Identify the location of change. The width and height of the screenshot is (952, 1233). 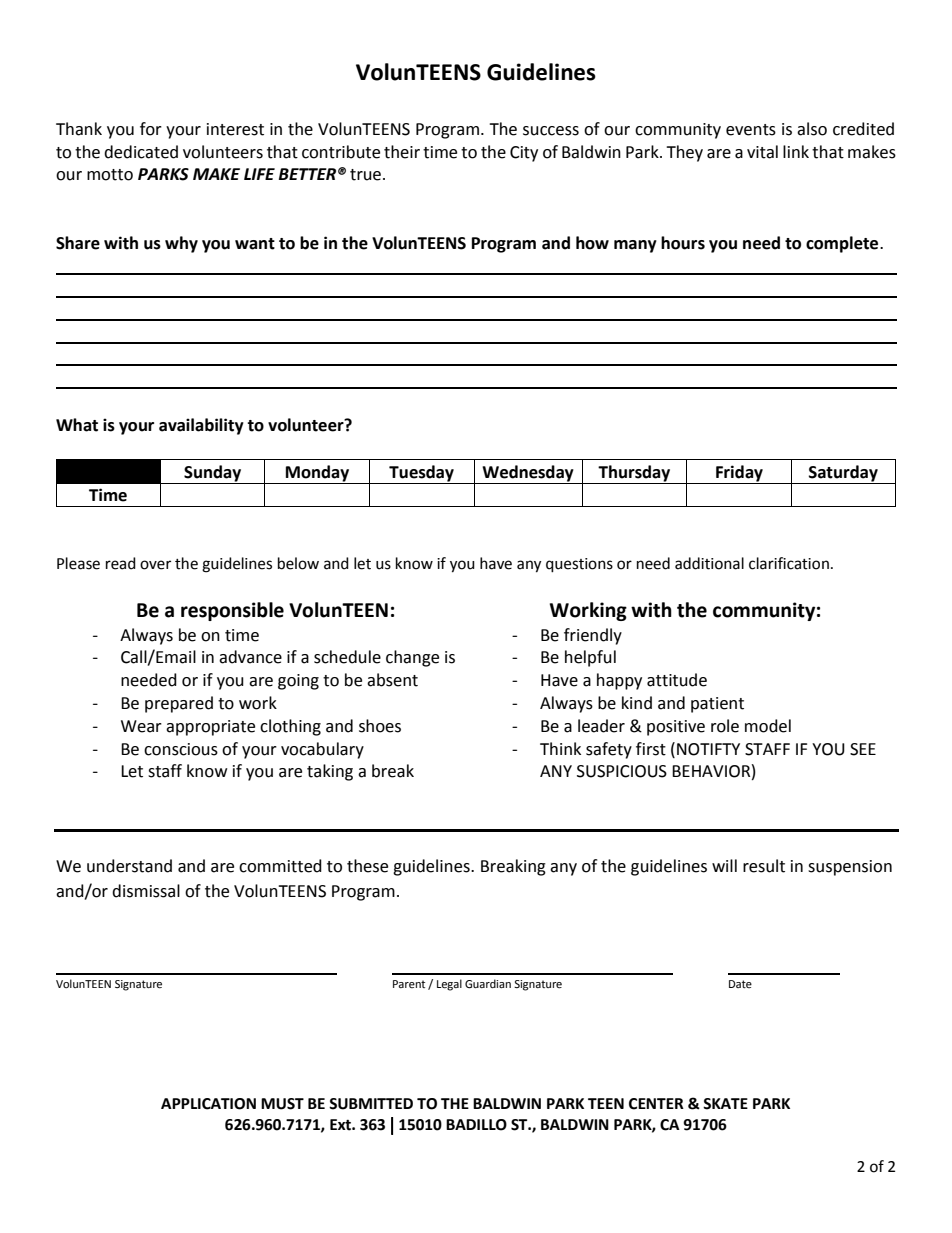
(412, 658).
